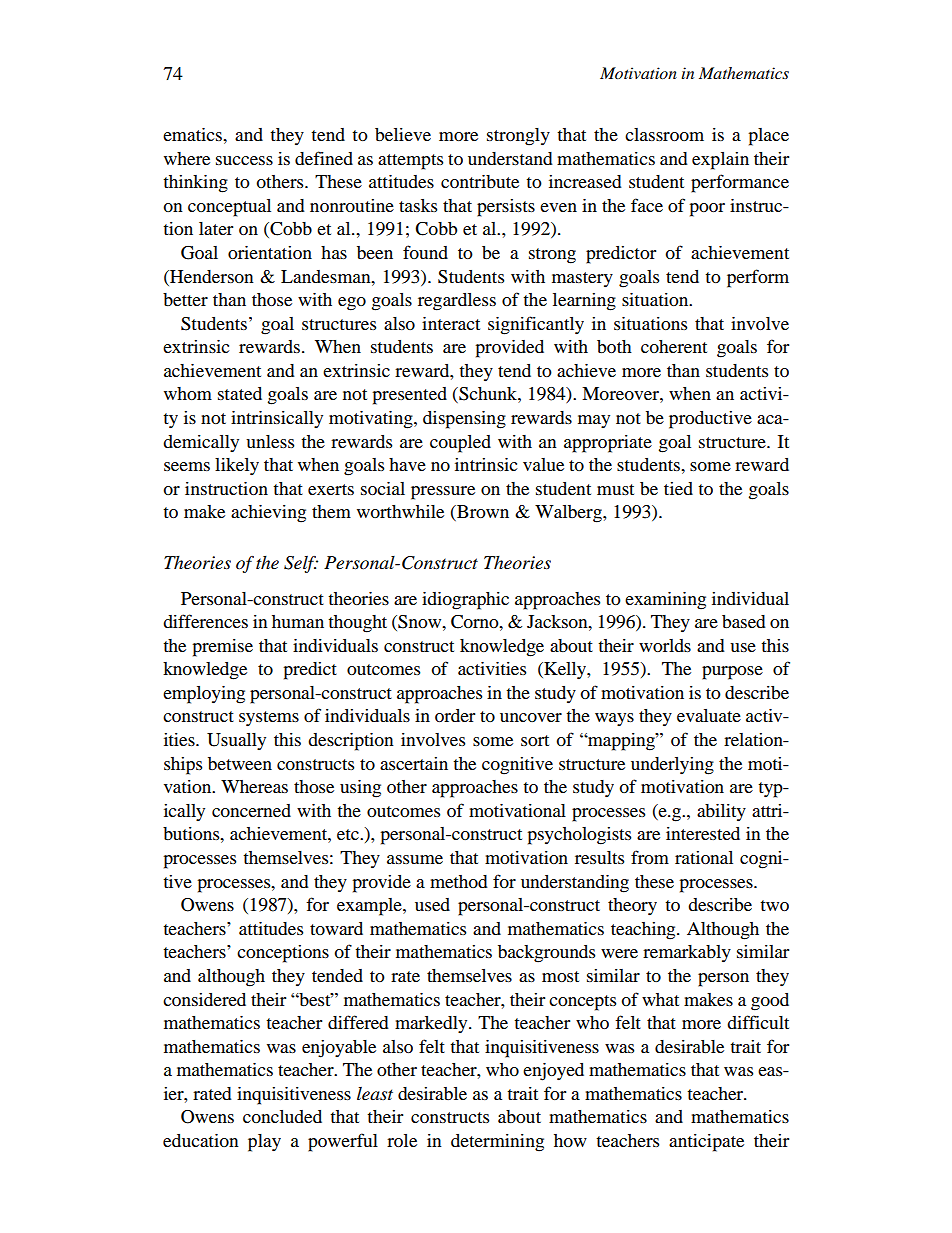  What do you see at coordinates (336, 928) in the screenshot?
I see `toward` at bounding box center [336, 928].
